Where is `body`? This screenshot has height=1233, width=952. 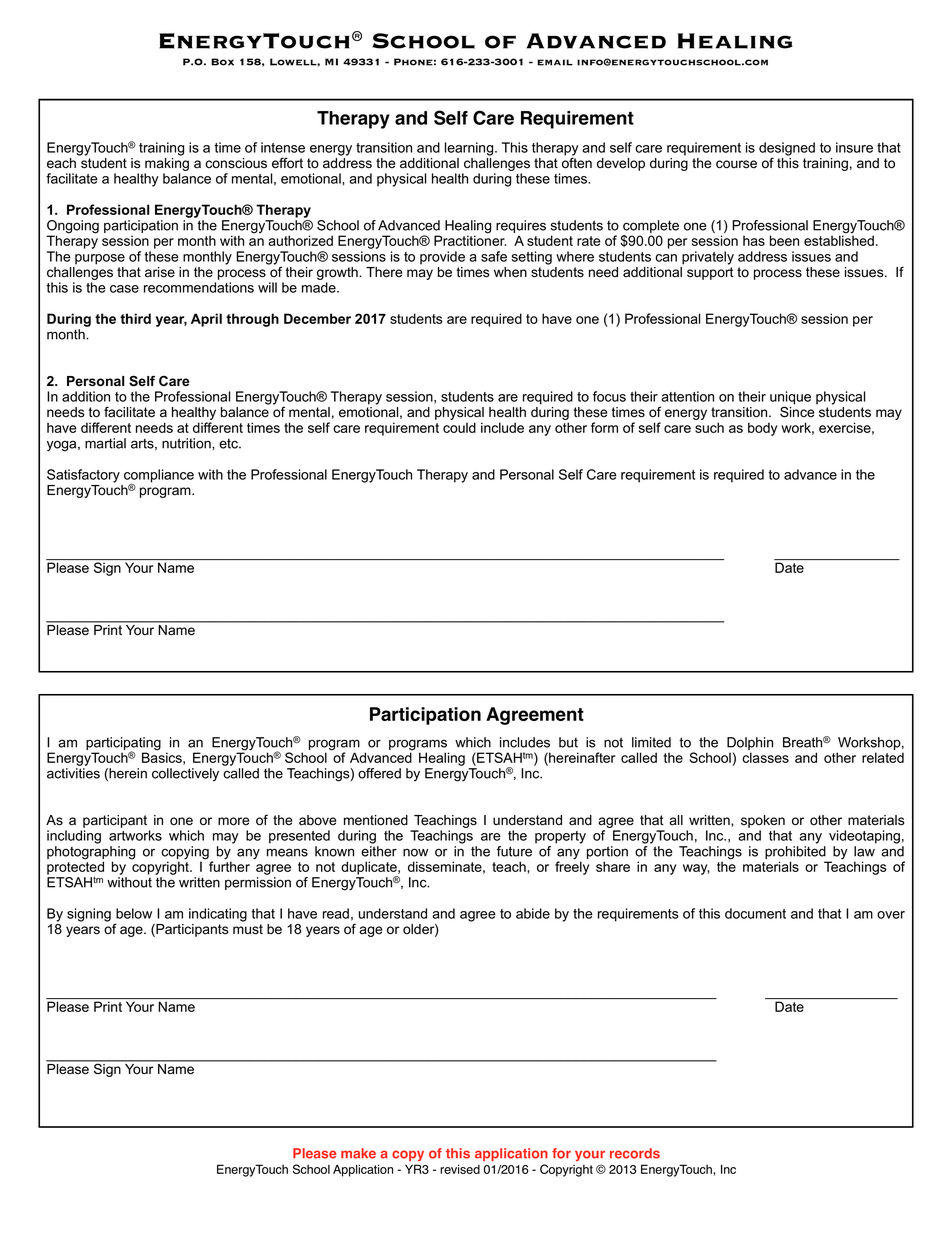
body is located at coordinates (762, 429).
